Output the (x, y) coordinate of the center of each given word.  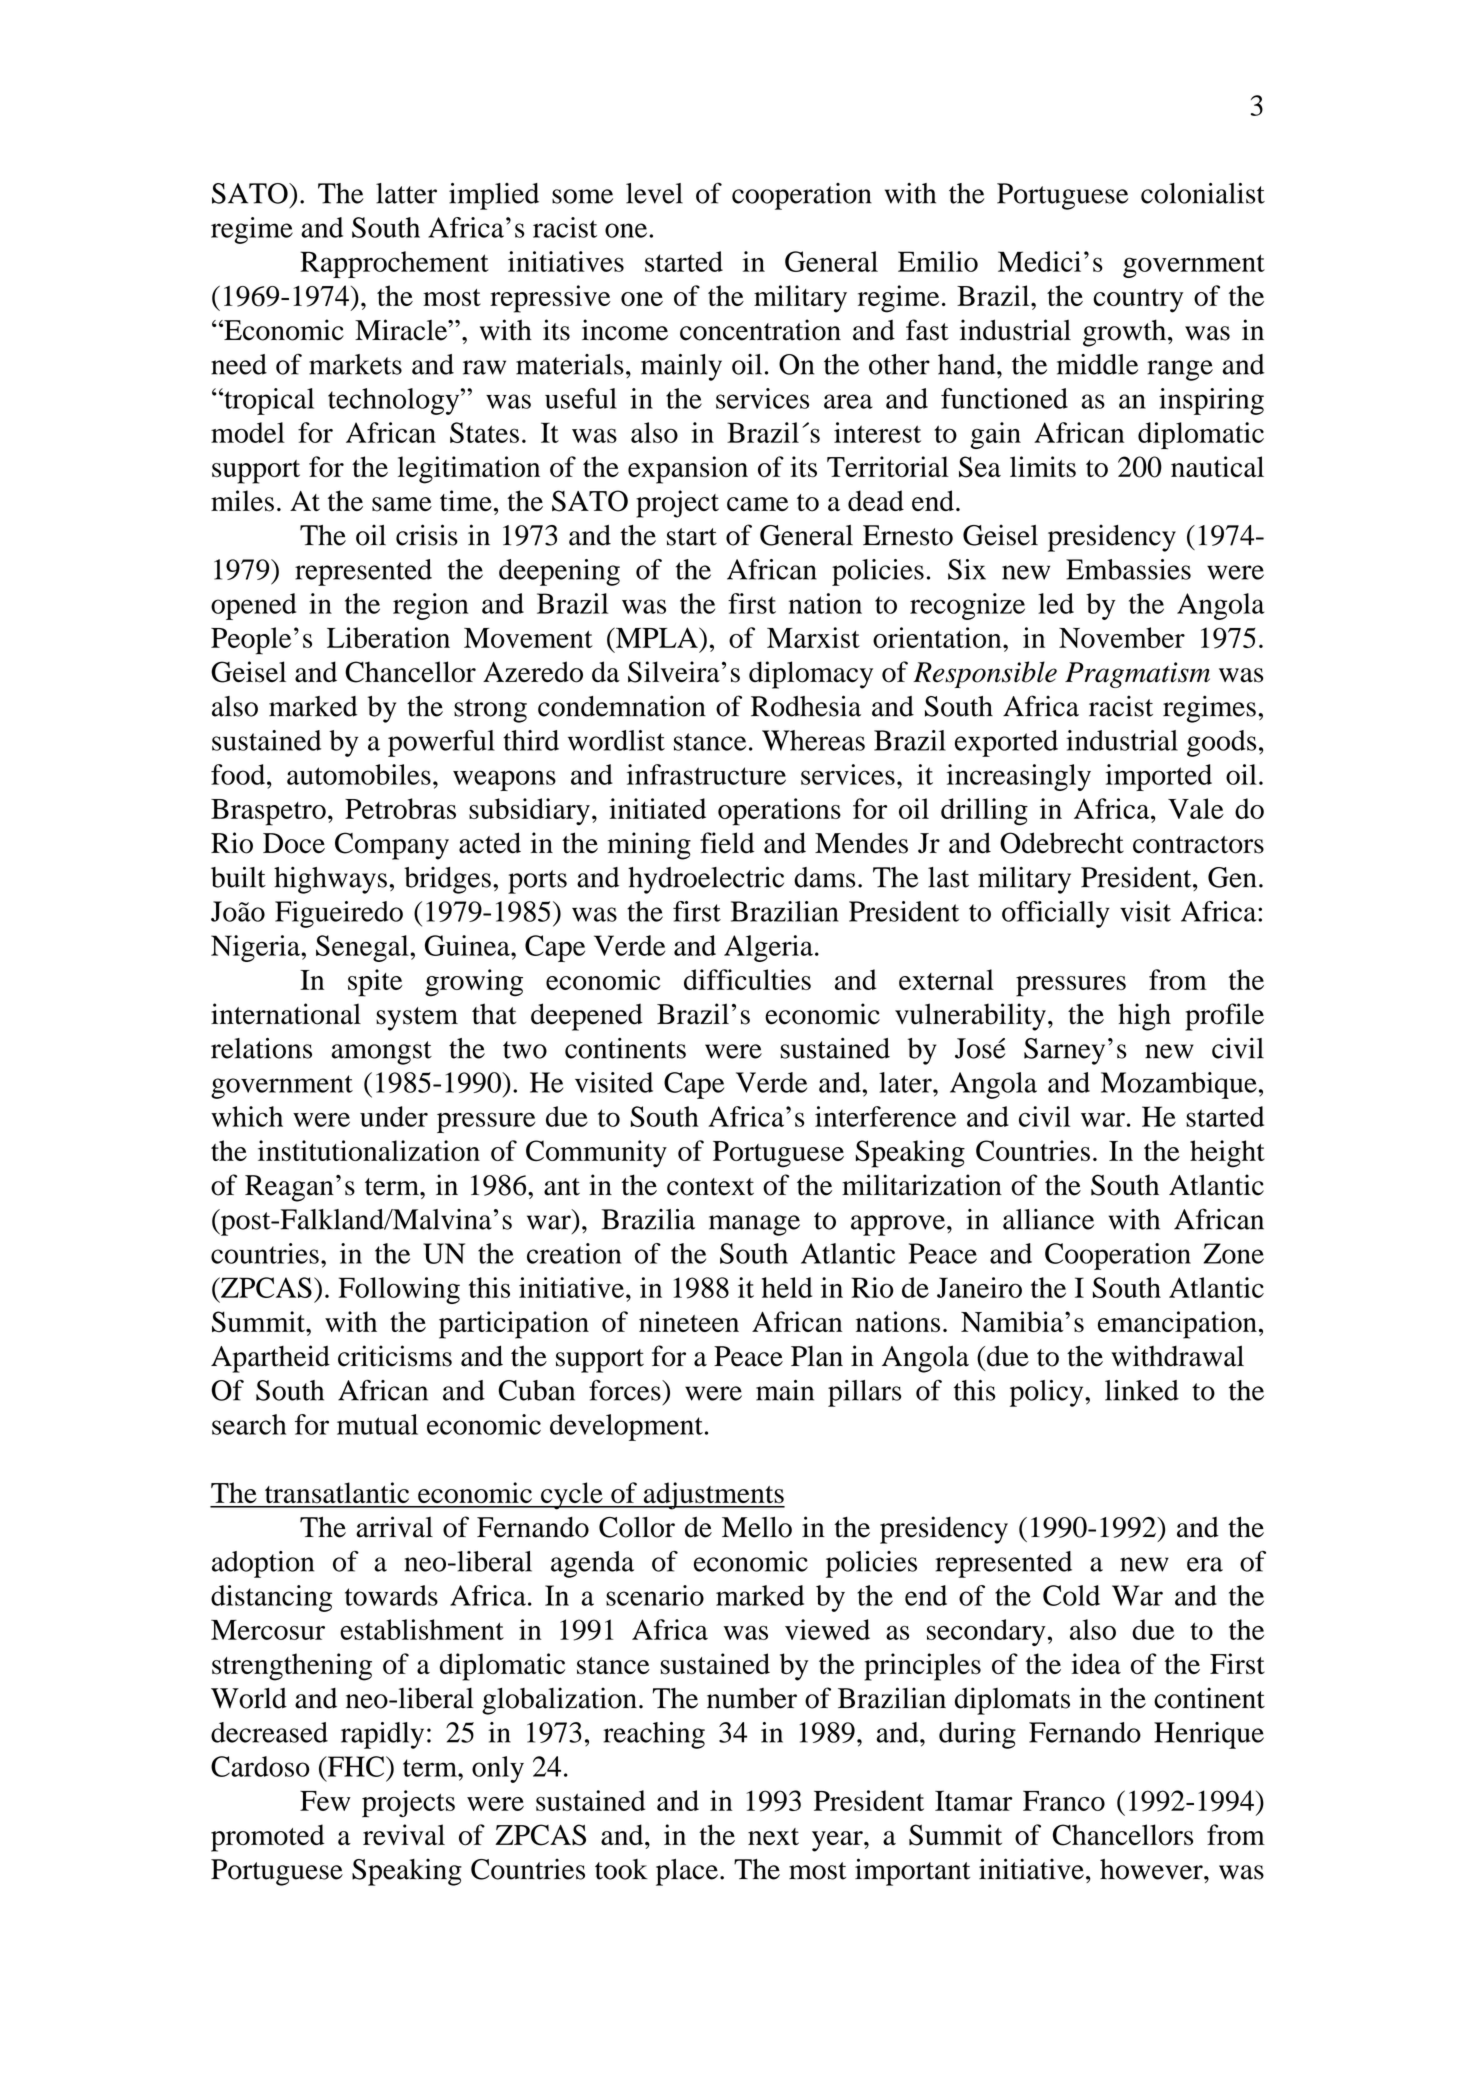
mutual (377, 1424)
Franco (1064, 1801)
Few (325, 1801)
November (1122, 637)
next (773, 1836)
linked (1142, 1390)
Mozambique (1179, 1085)
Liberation (388, 637)
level (654, 193)
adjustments (713, 1496)
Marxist (813, 637)
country (1138, 301)
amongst (381, 1053)
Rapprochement (394, 264)
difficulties (747, 979)
